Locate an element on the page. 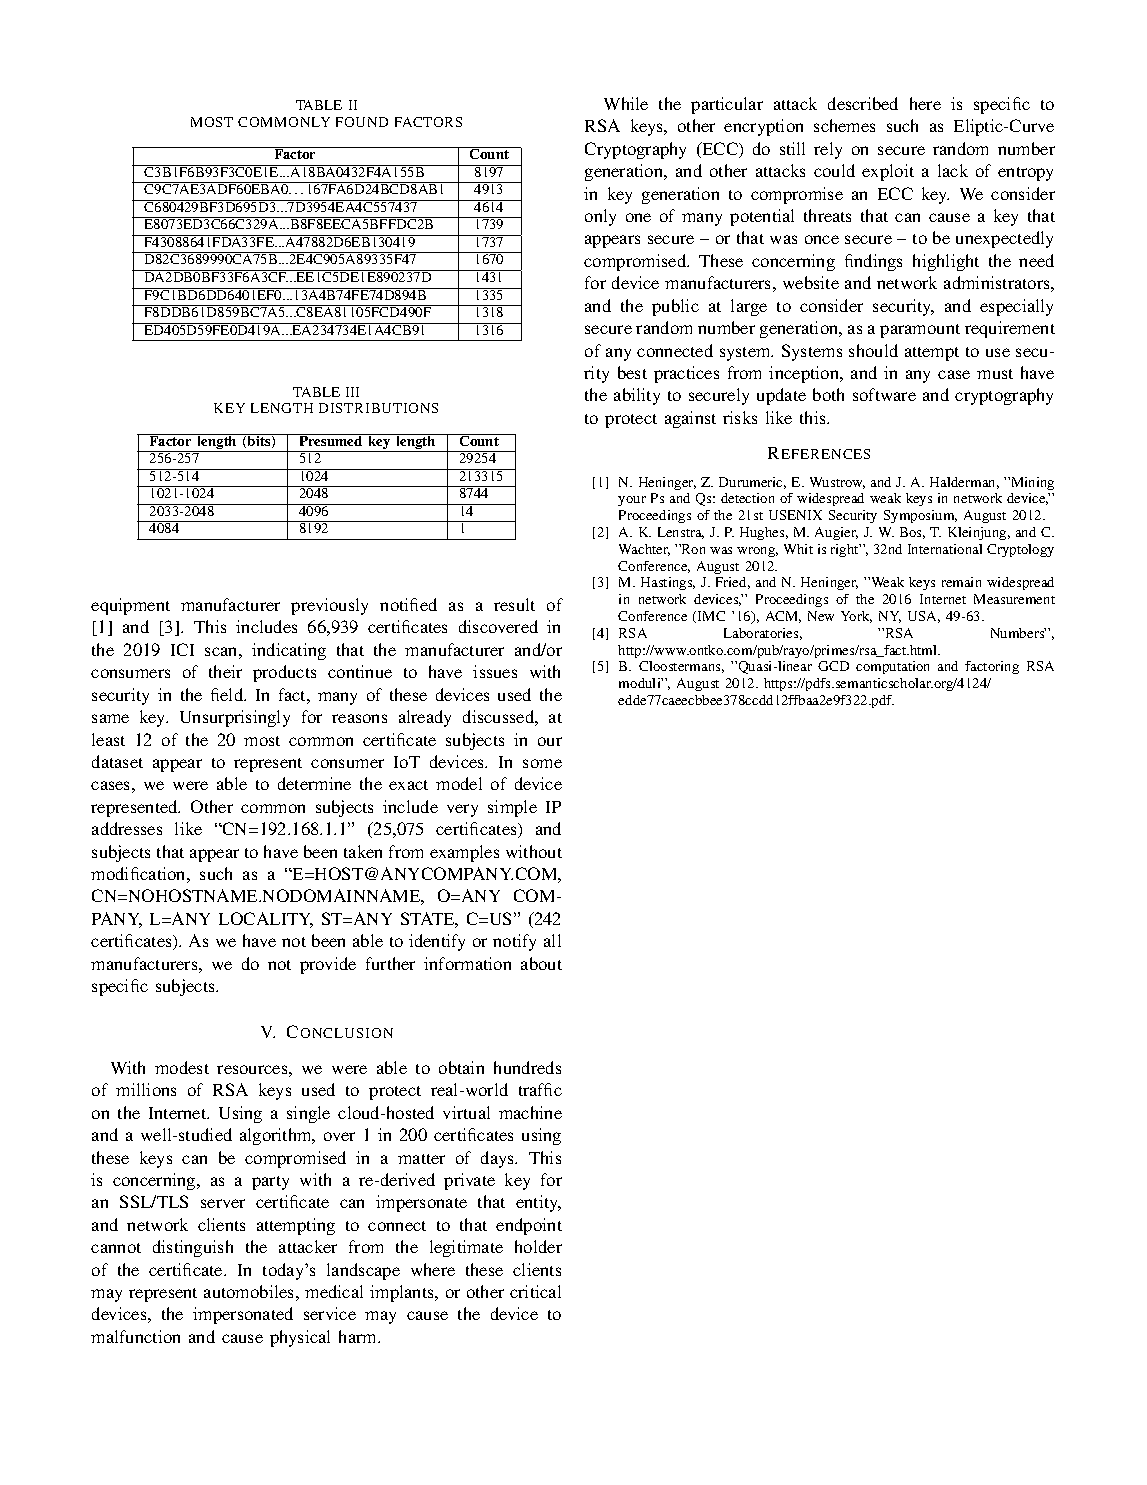 This document has height=1485, width=1147. computation is located at coordinates (892, 667).
